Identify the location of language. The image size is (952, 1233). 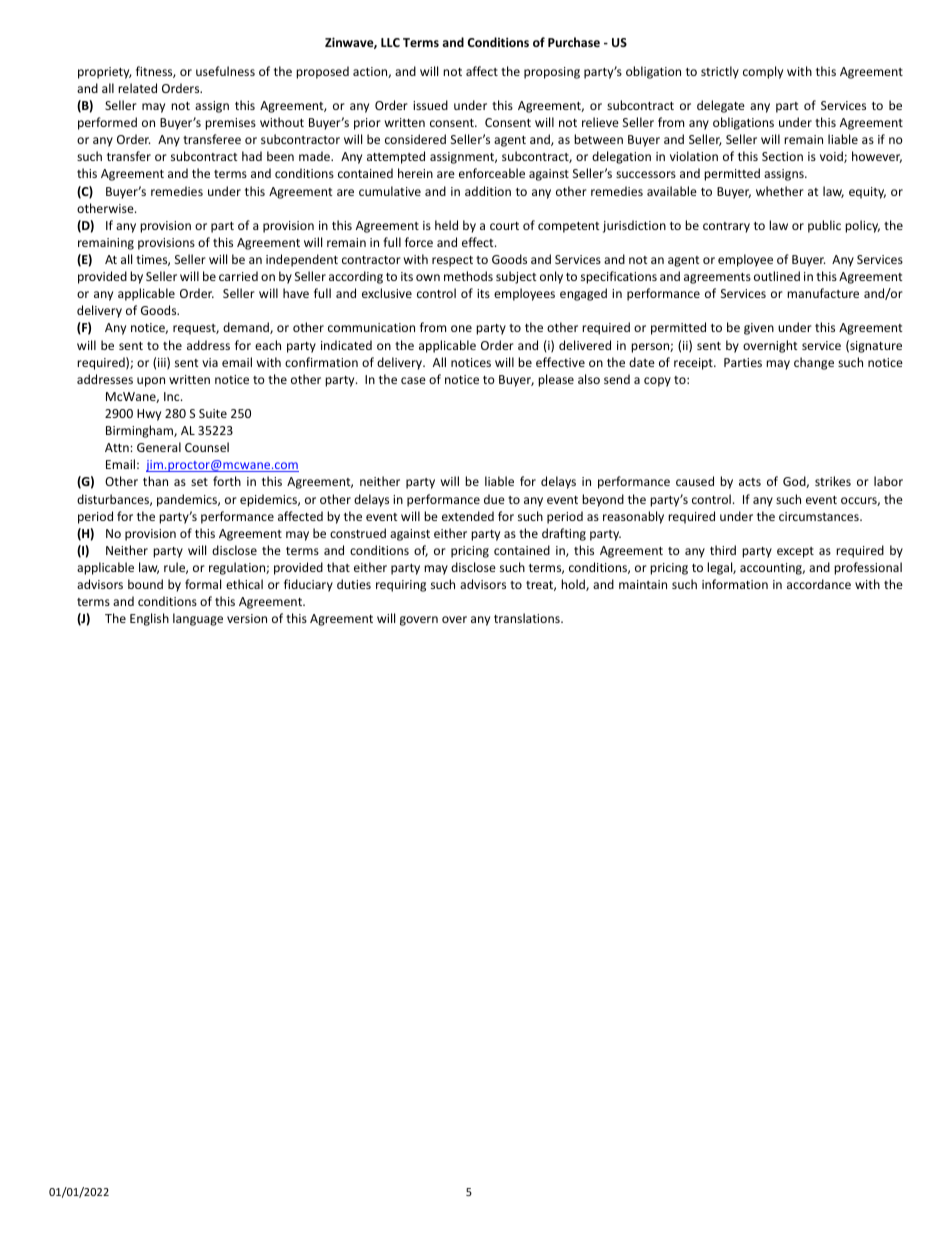
(198, 619).
